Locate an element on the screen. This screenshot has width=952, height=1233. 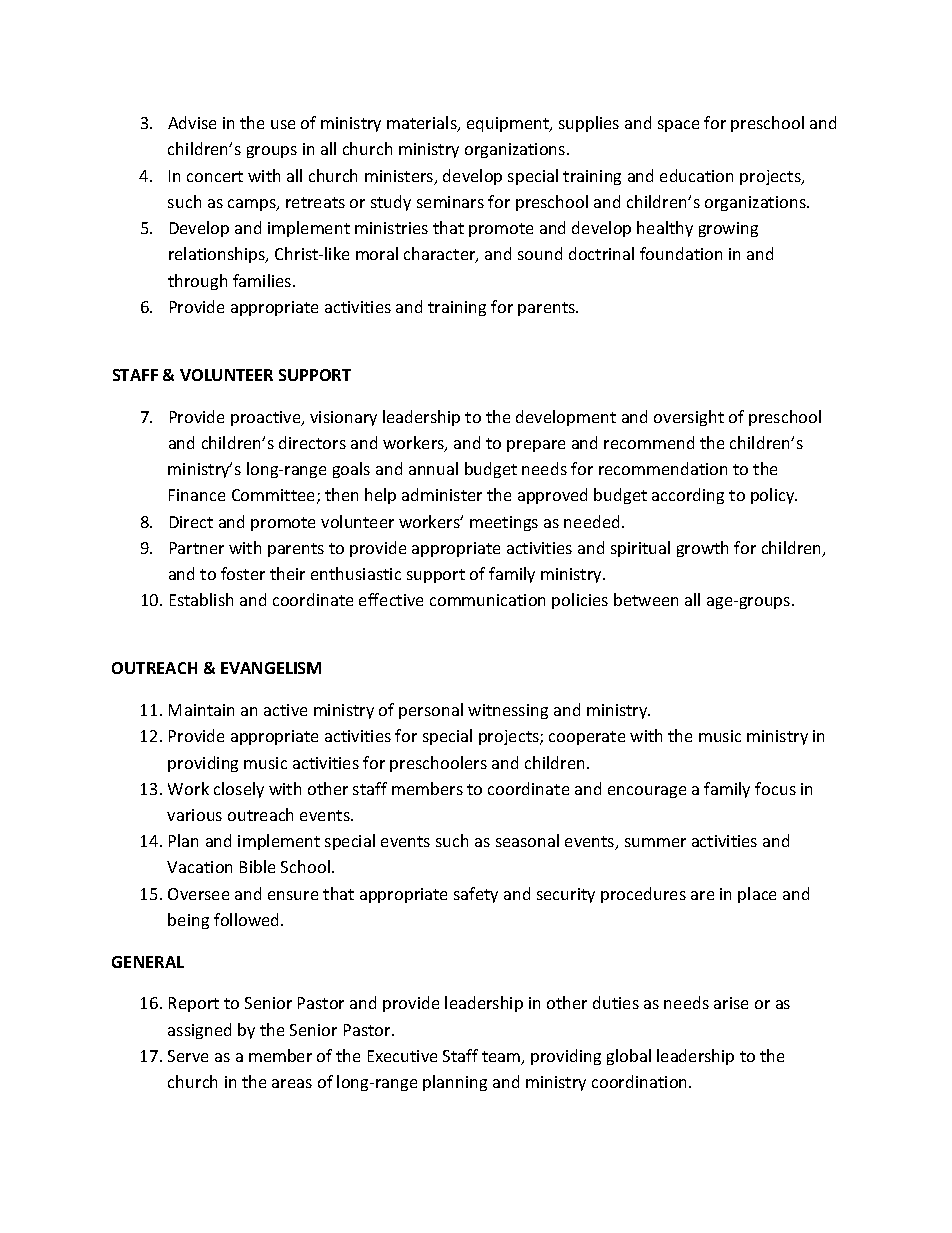
team is located at coordinates (502, 1058).
